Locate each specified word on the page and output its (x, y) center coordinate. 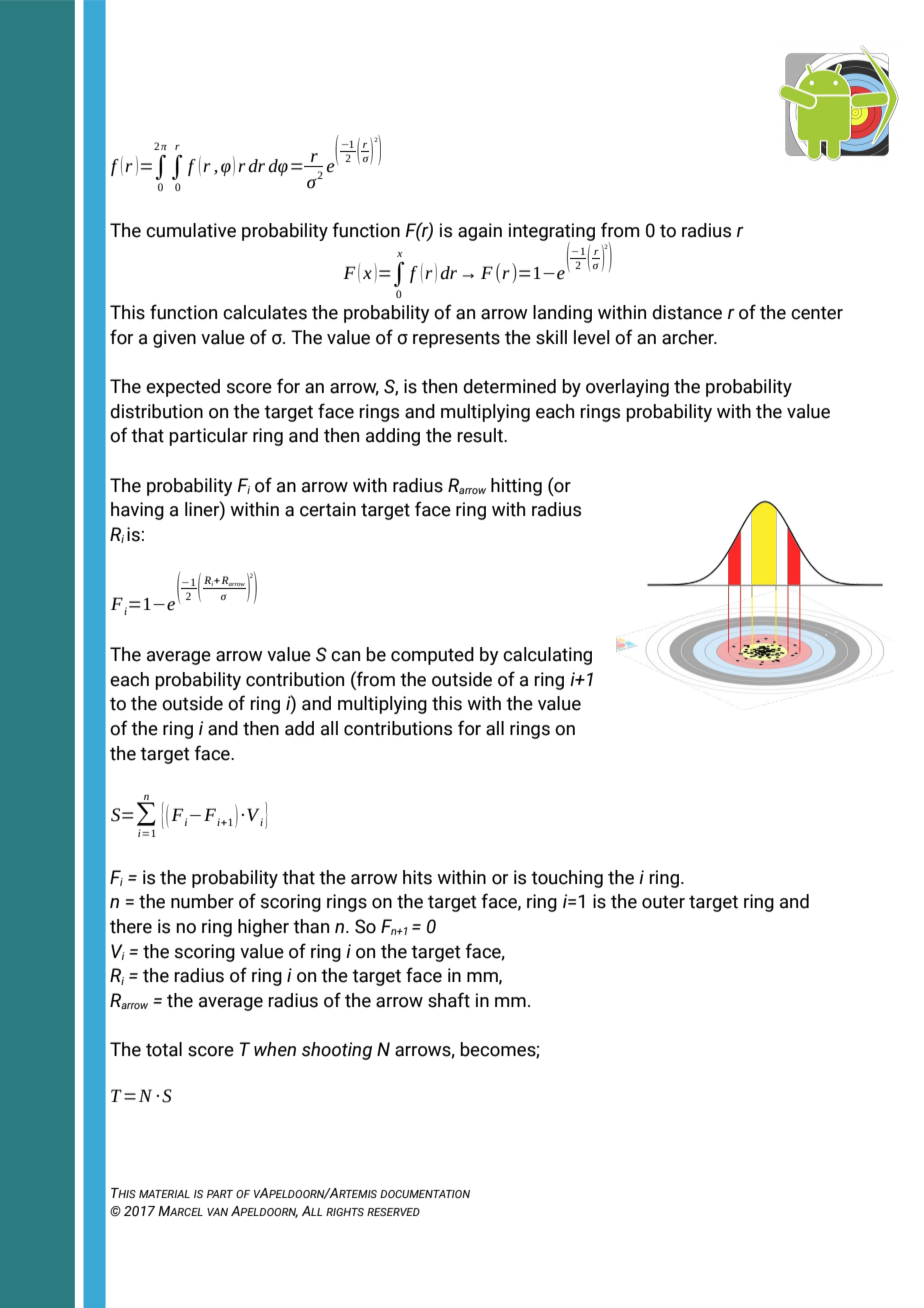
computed (432, 656)
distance (687, 312)
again (480, 232)
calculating (547, 656)
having (137, 511)
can (345, 656)
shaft (449, 1000)
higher (263, 928)
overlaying (627, 388)
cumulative (191, 230)
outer (663, 902)
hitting (516, 487)
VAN (217, 1212)
